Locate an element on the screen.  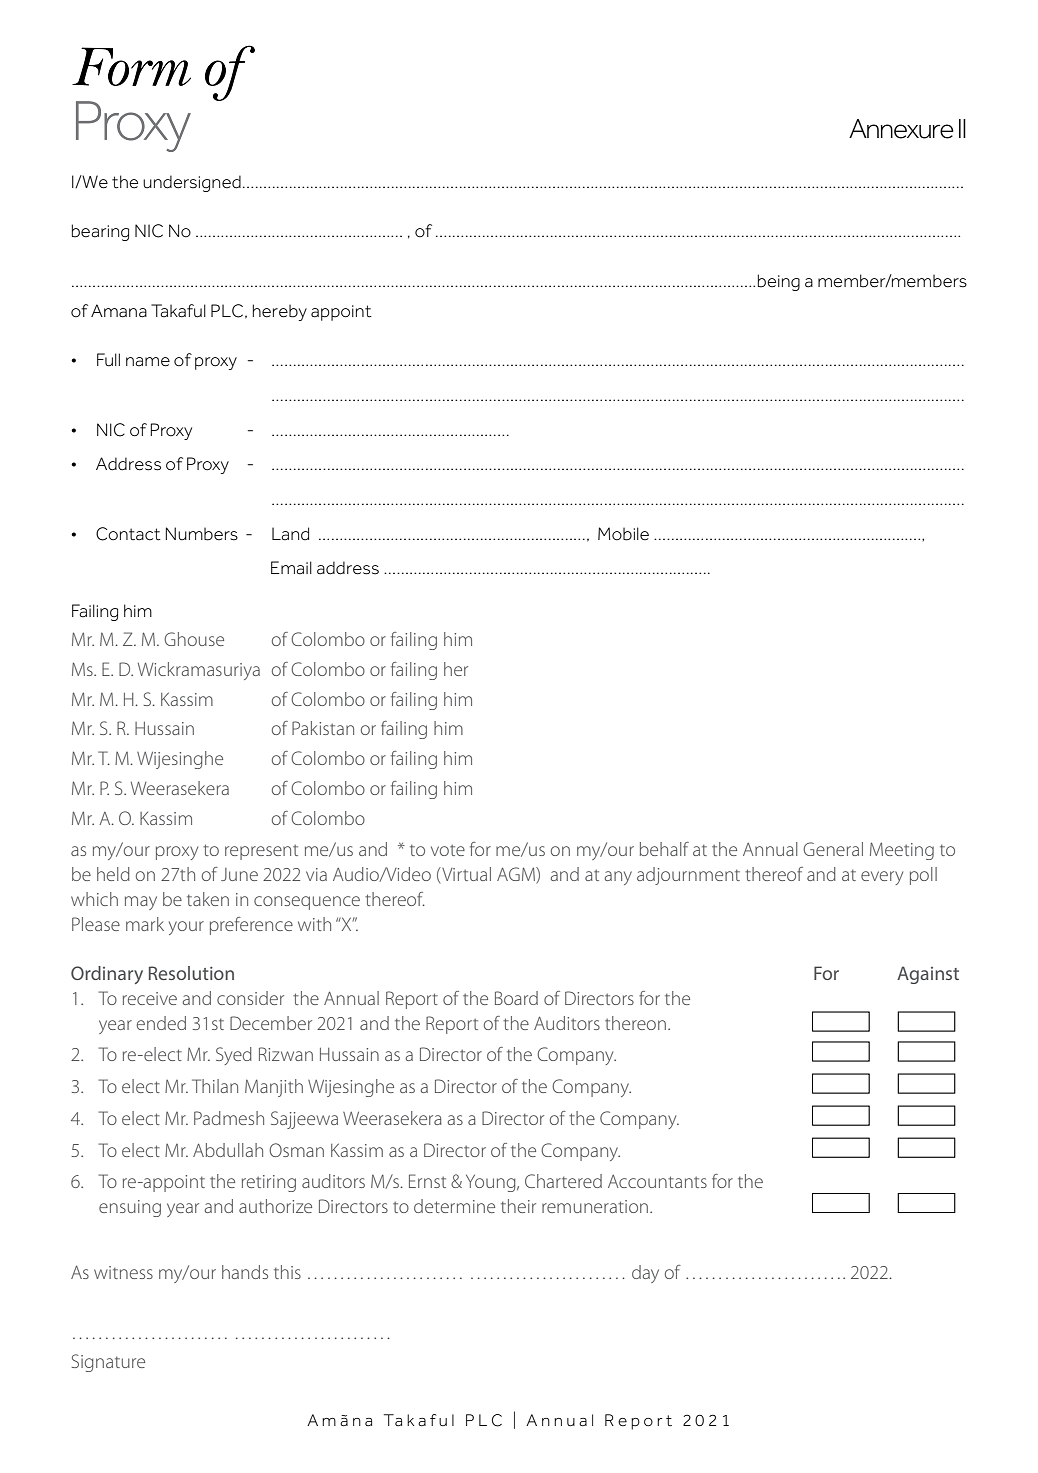
Against is located at coordinates (928, 975).
